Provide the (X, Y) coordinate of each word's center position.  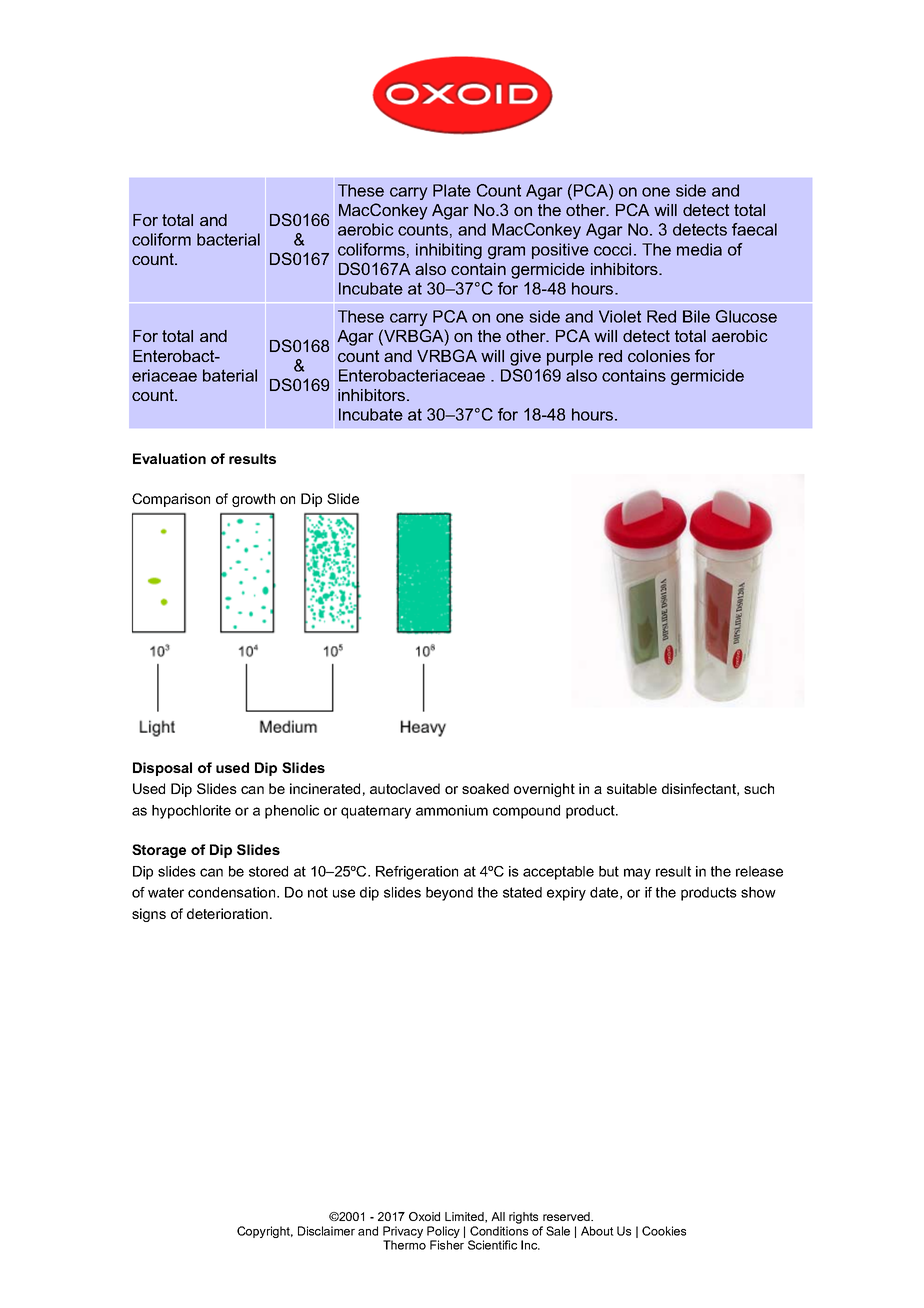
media (699, 249)
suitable (632, 788)
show (758, 892)
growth (253, 500)
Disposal (162, 769)
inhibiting (449, 251)
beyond (449, 894)
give (525, 358)
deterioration (227, 913)
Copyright (265, 1232)
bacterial (228, 239)
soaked (485, 788)
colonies (659, 356)
